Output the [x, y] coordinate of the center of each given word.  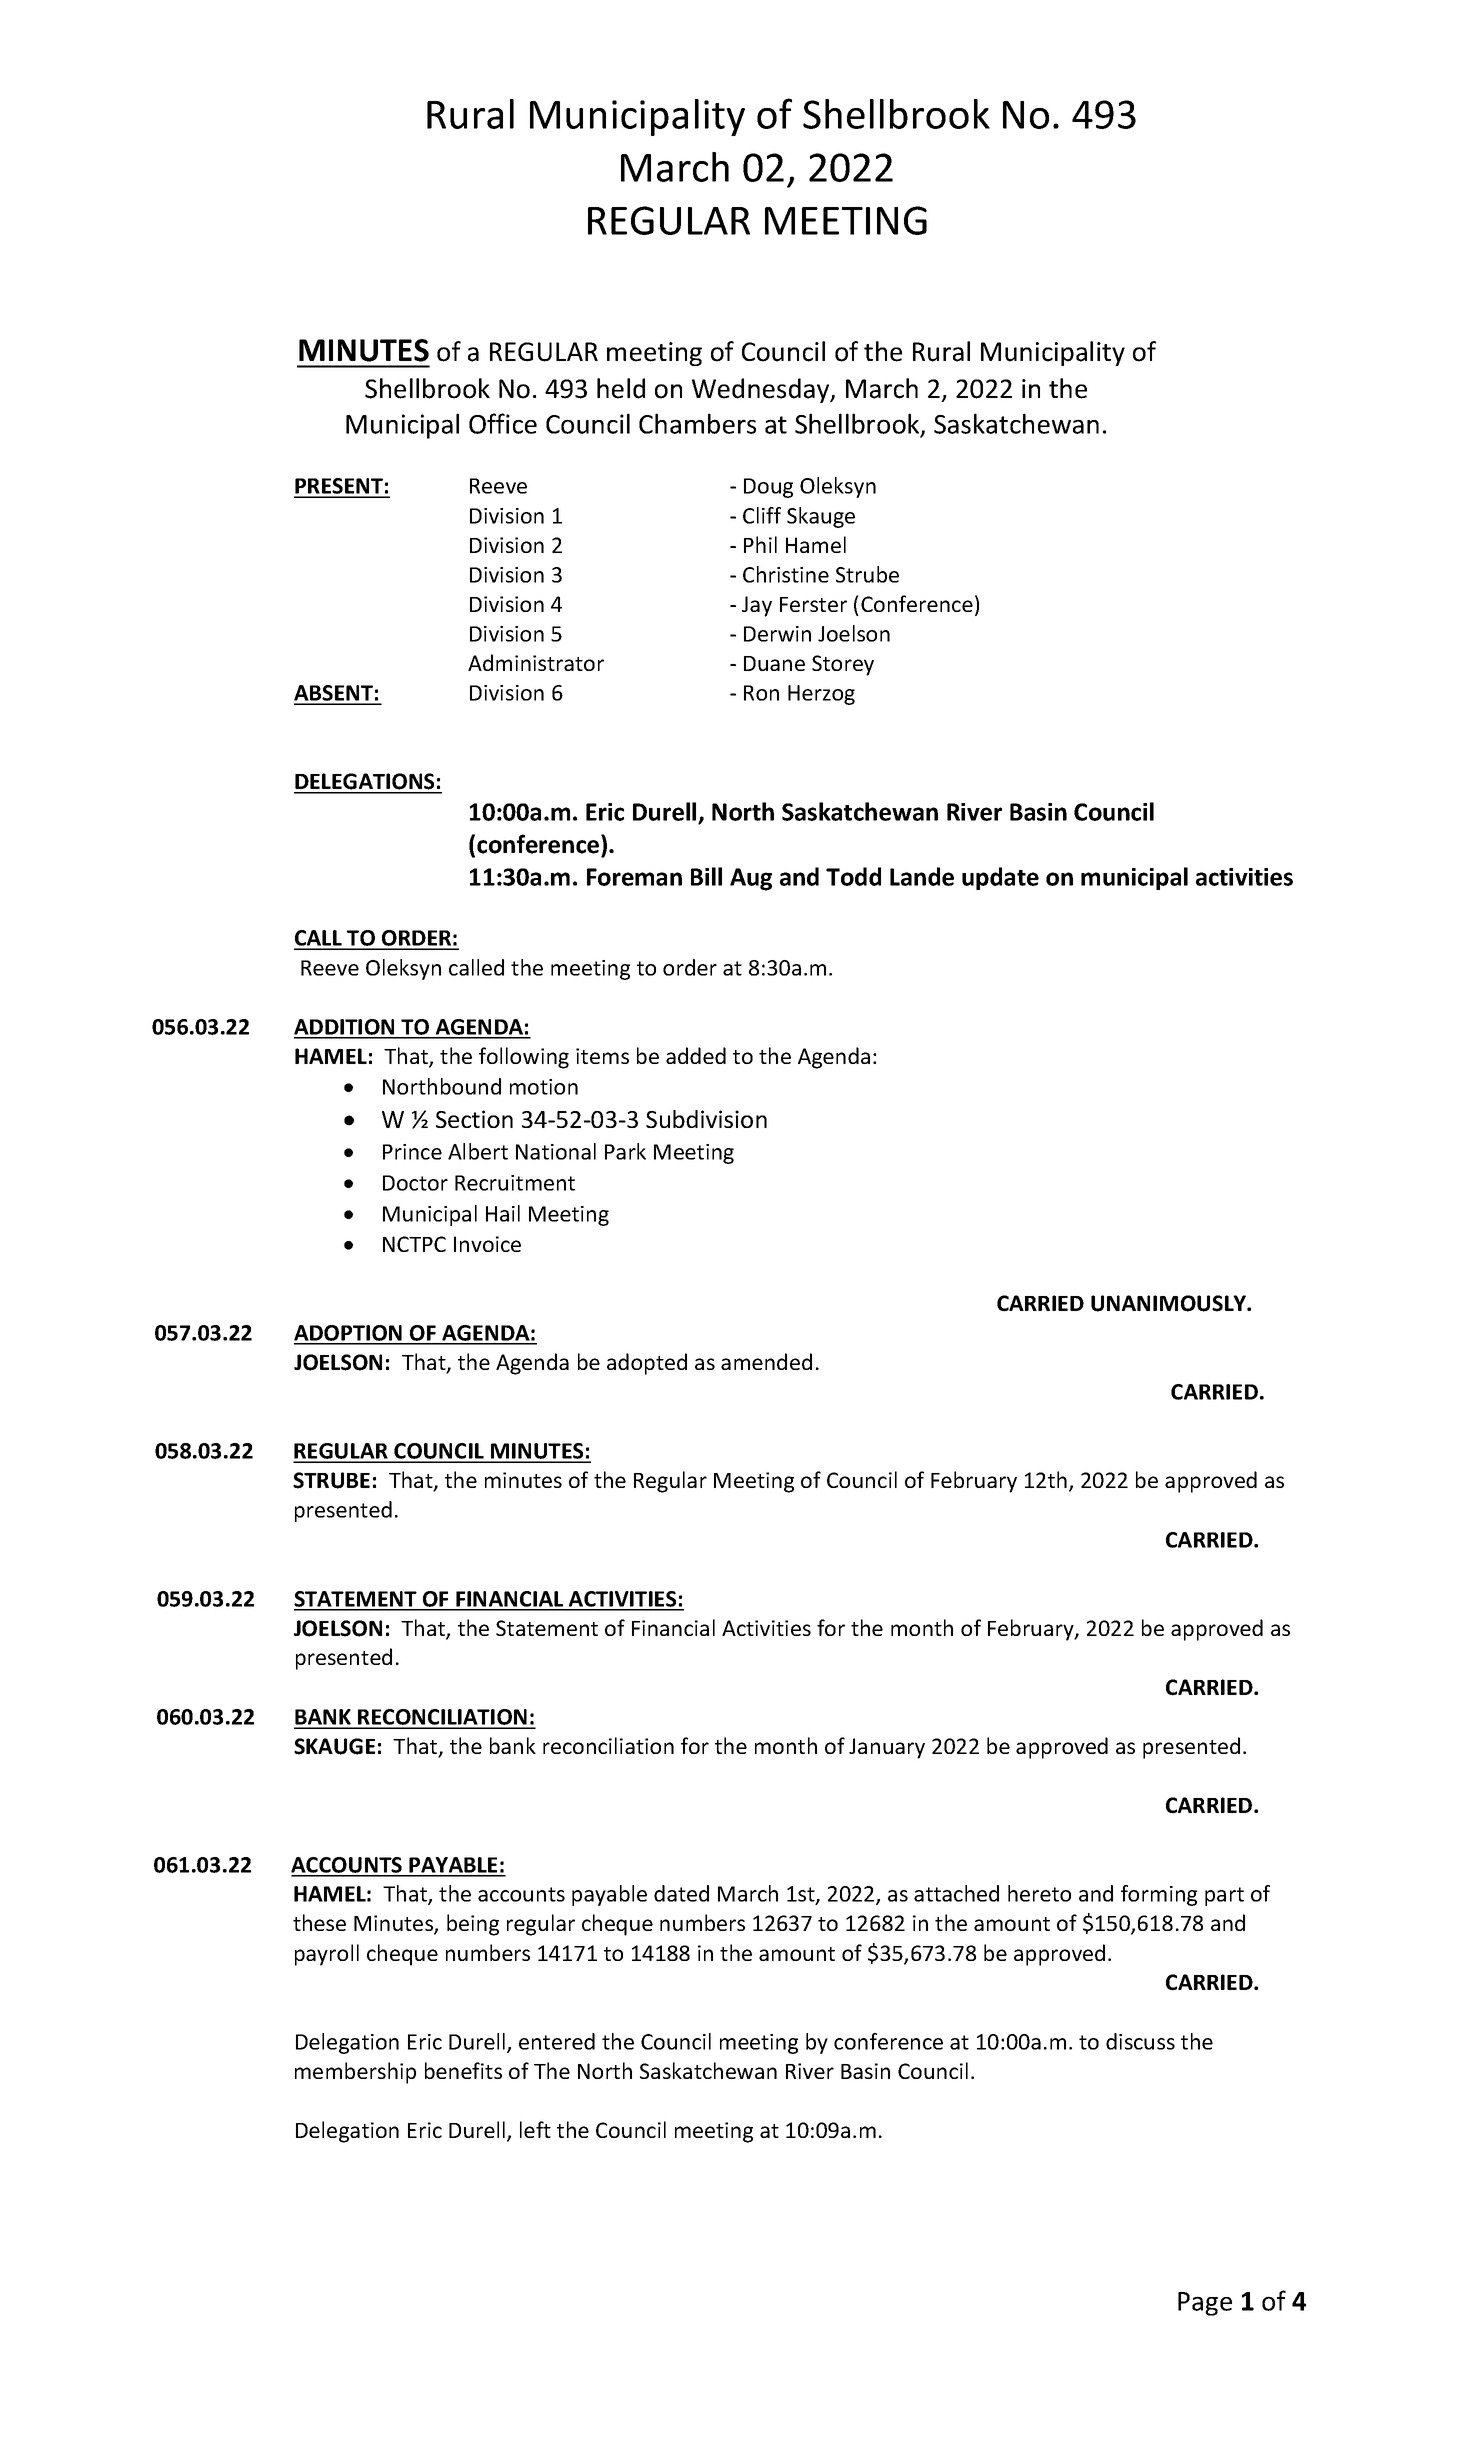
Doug [768, 488]
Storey [843, 665]
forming [1159, 1895]
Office [503, 423]
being [473, 1925]
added [696, 1055]
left [535, 2129]
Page [1205, 2304]
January [887, 1748]
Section [474, 1119]
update [1000, 878]
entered [557, 2041]
